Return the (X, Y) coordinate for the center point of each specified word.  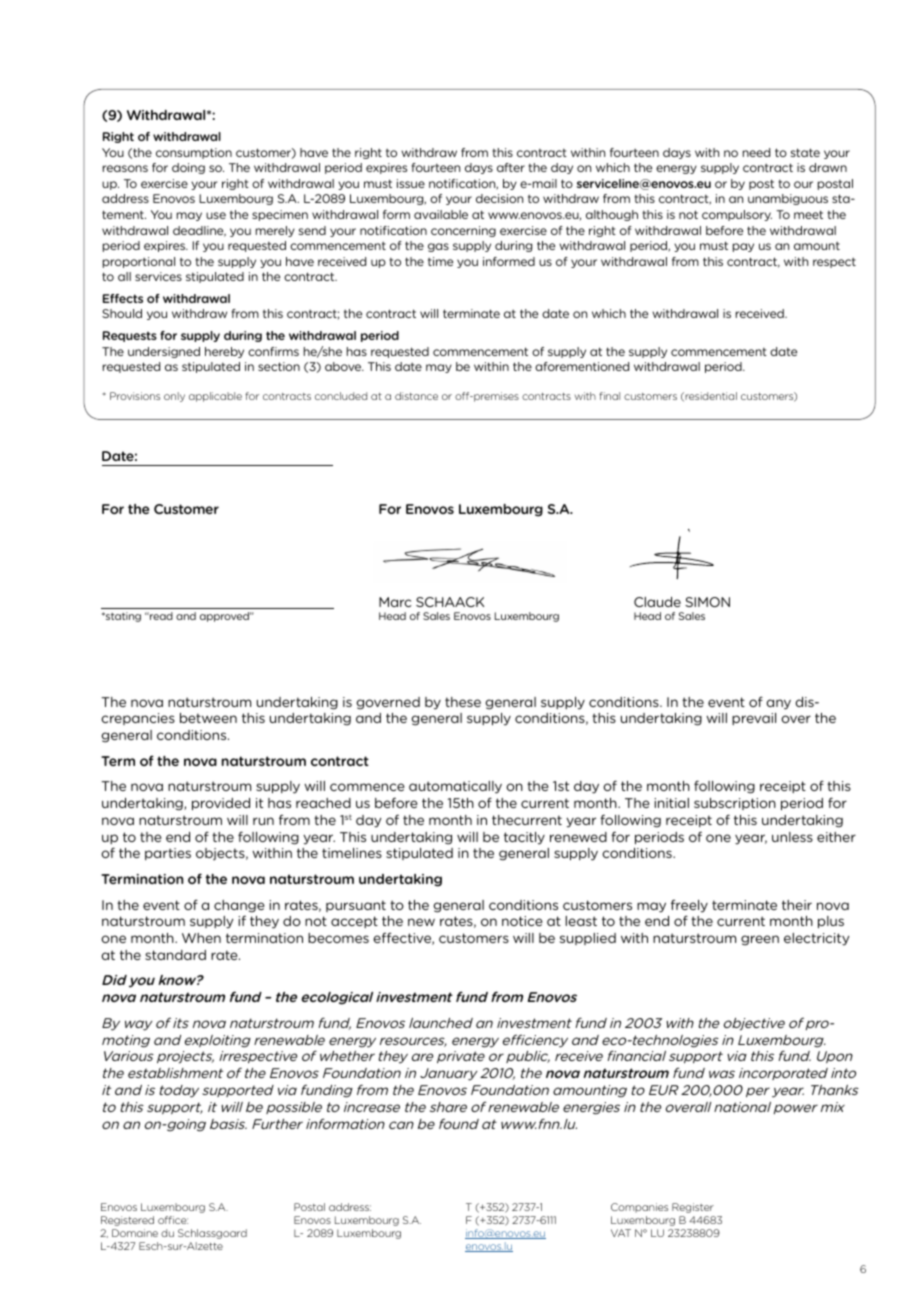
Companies (639, 1208)
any (778, 704)
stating (122, 617)
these (463, 702)
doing (188, 168)
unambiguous (788, 199)
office (173, 1220)
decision (499, 198)
